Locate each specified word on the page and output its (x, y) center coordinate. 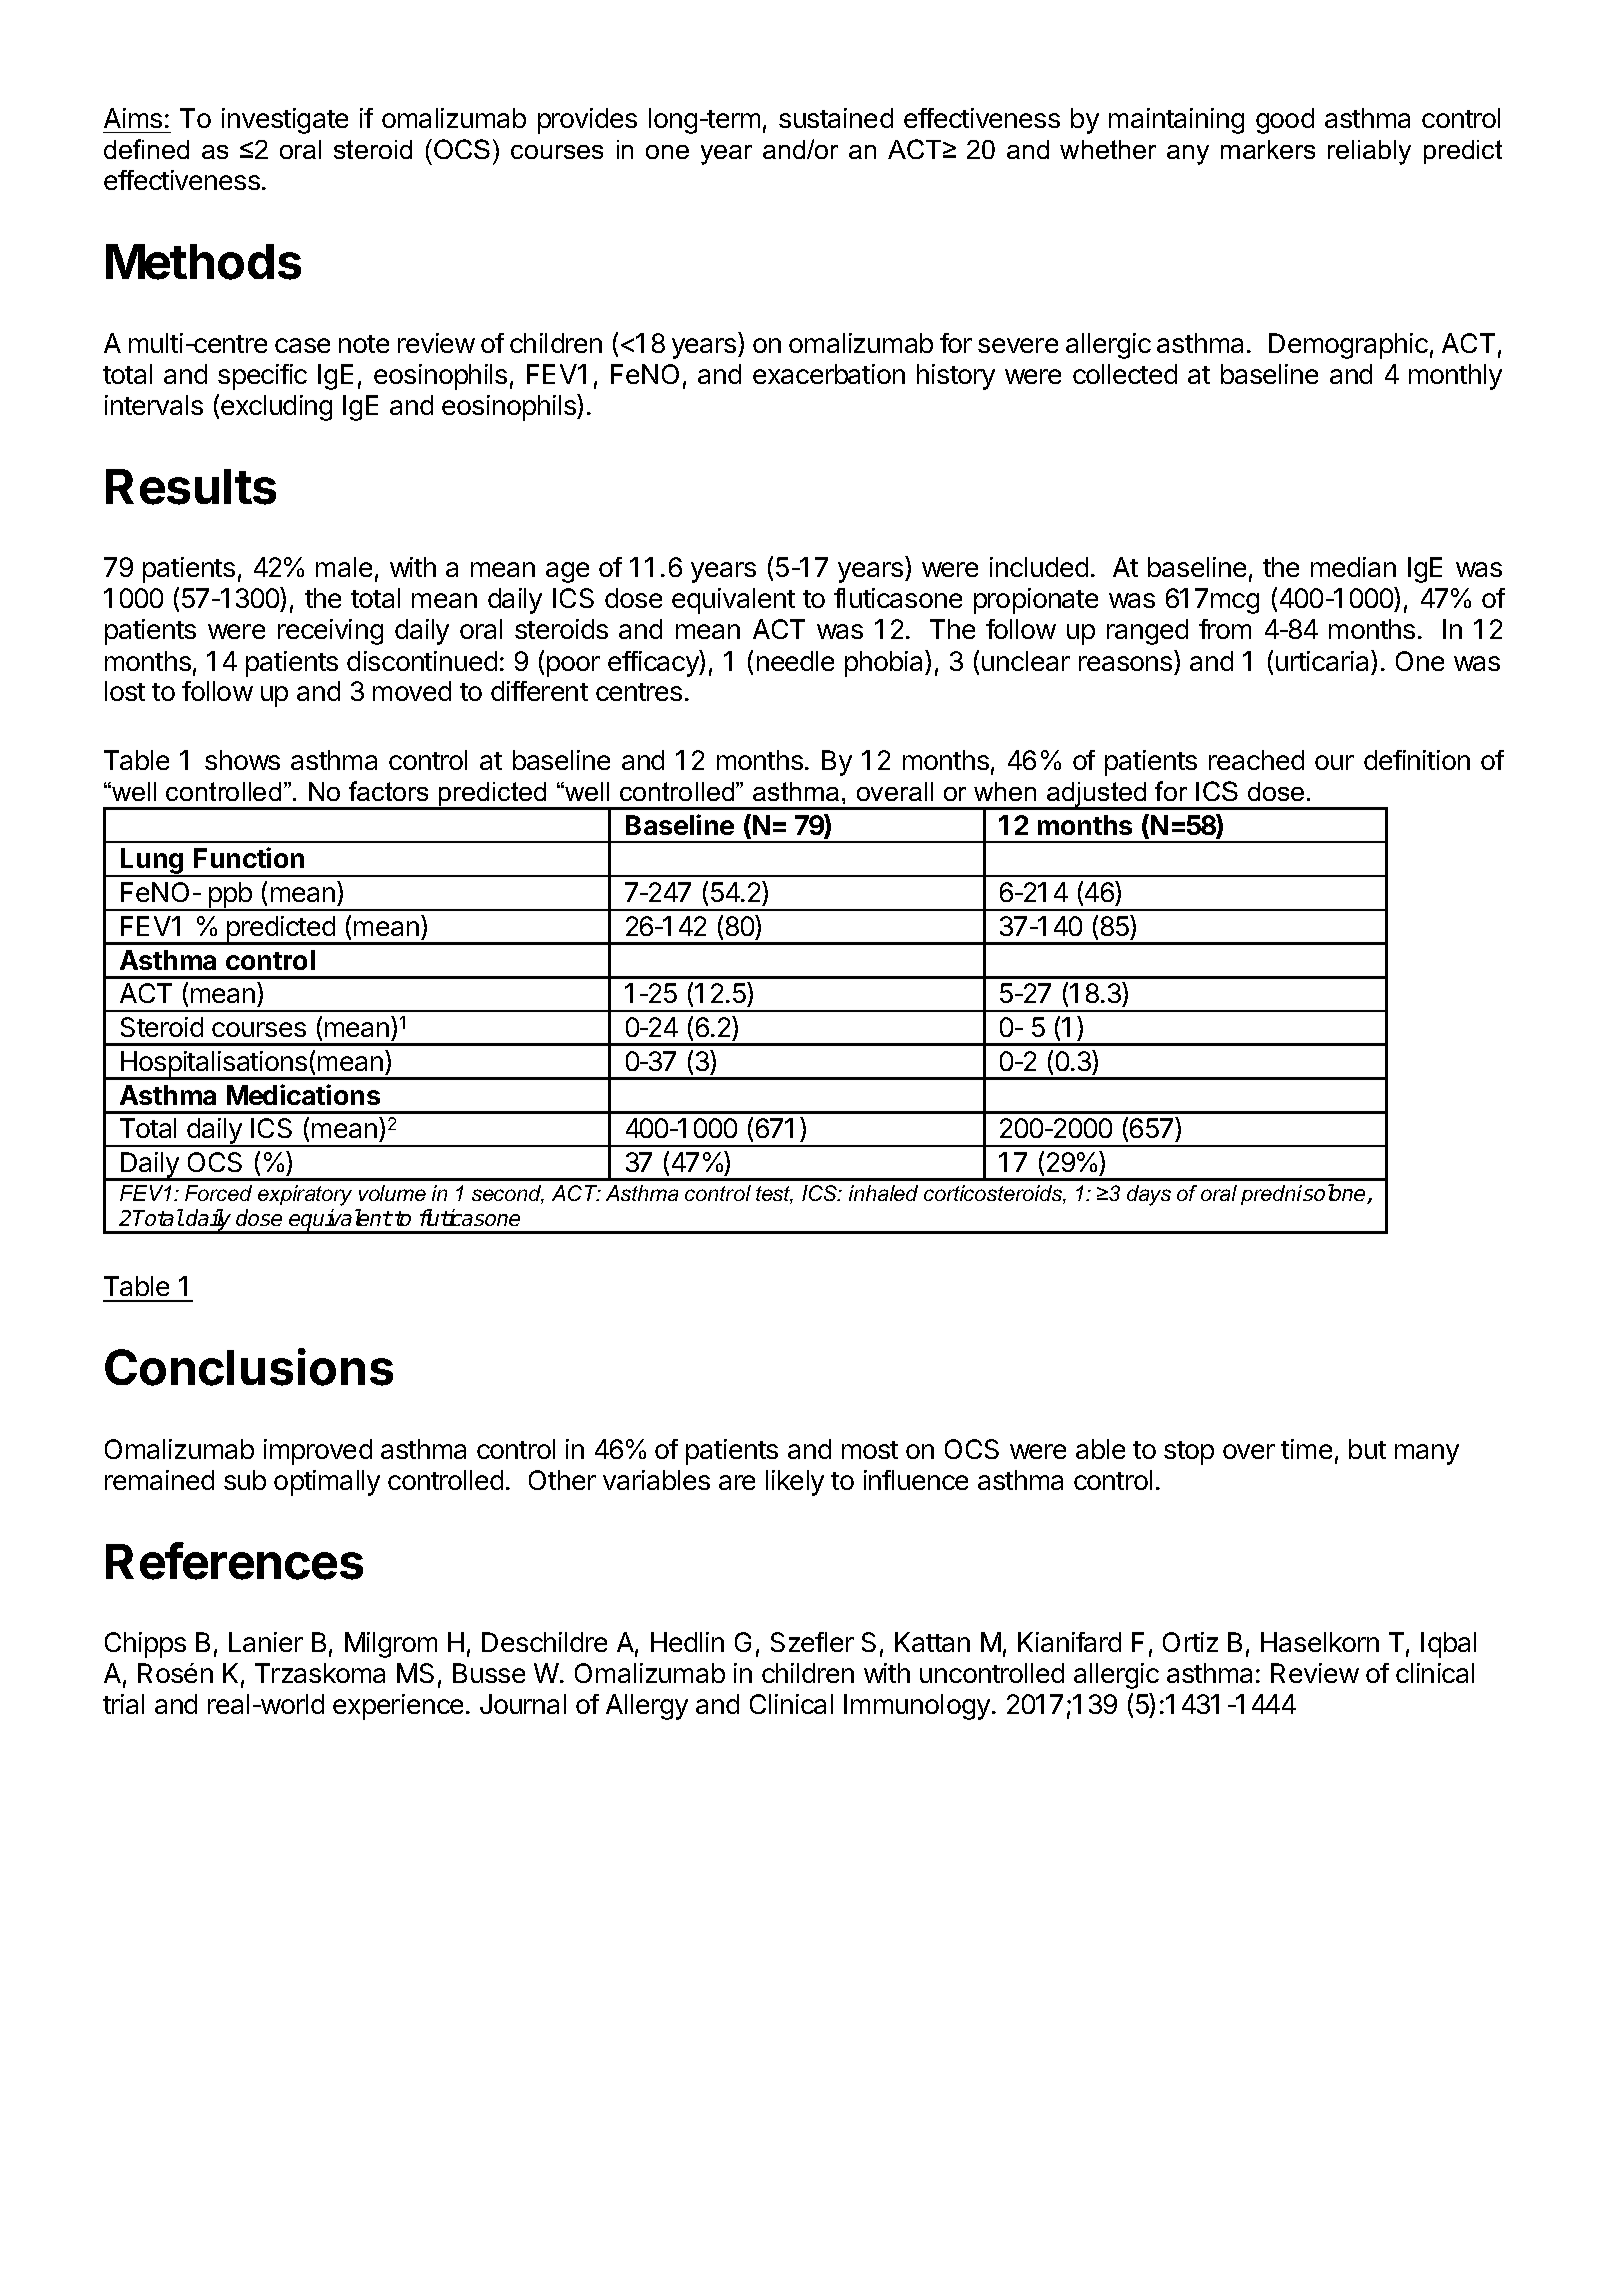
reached (1256, 760)
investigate (285, 121)
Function (249, 857)
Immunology (917, 1707)
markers (1268, 149)
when (1005, 791)
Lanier (266, 1642)
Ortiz (1190, 1642)
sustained (836, 118)
